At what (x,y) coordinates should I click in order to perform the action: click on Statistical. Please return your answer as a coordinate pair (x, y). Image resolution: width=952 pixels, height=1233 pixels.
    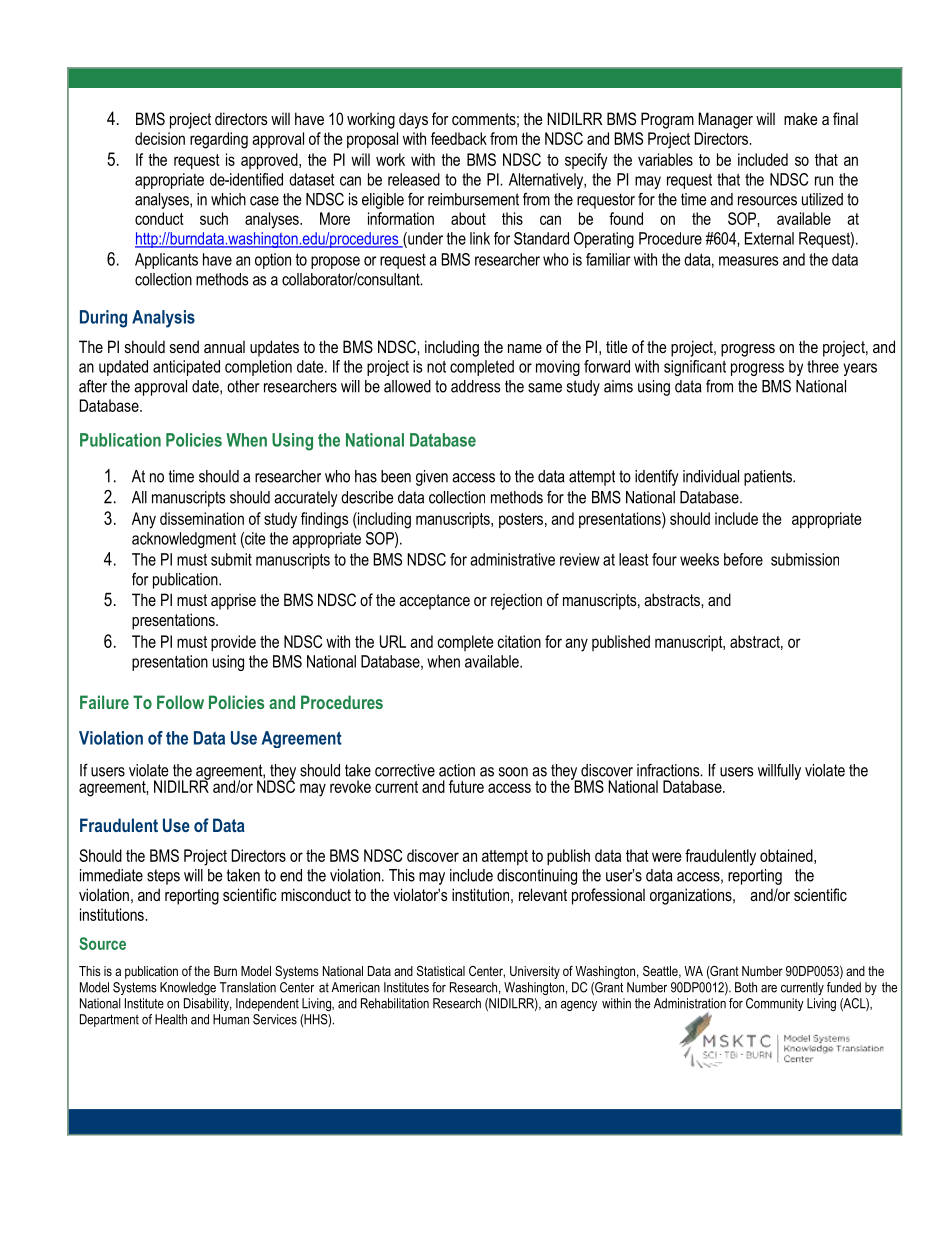
    Looking at the image, I should click on (441, 971).
